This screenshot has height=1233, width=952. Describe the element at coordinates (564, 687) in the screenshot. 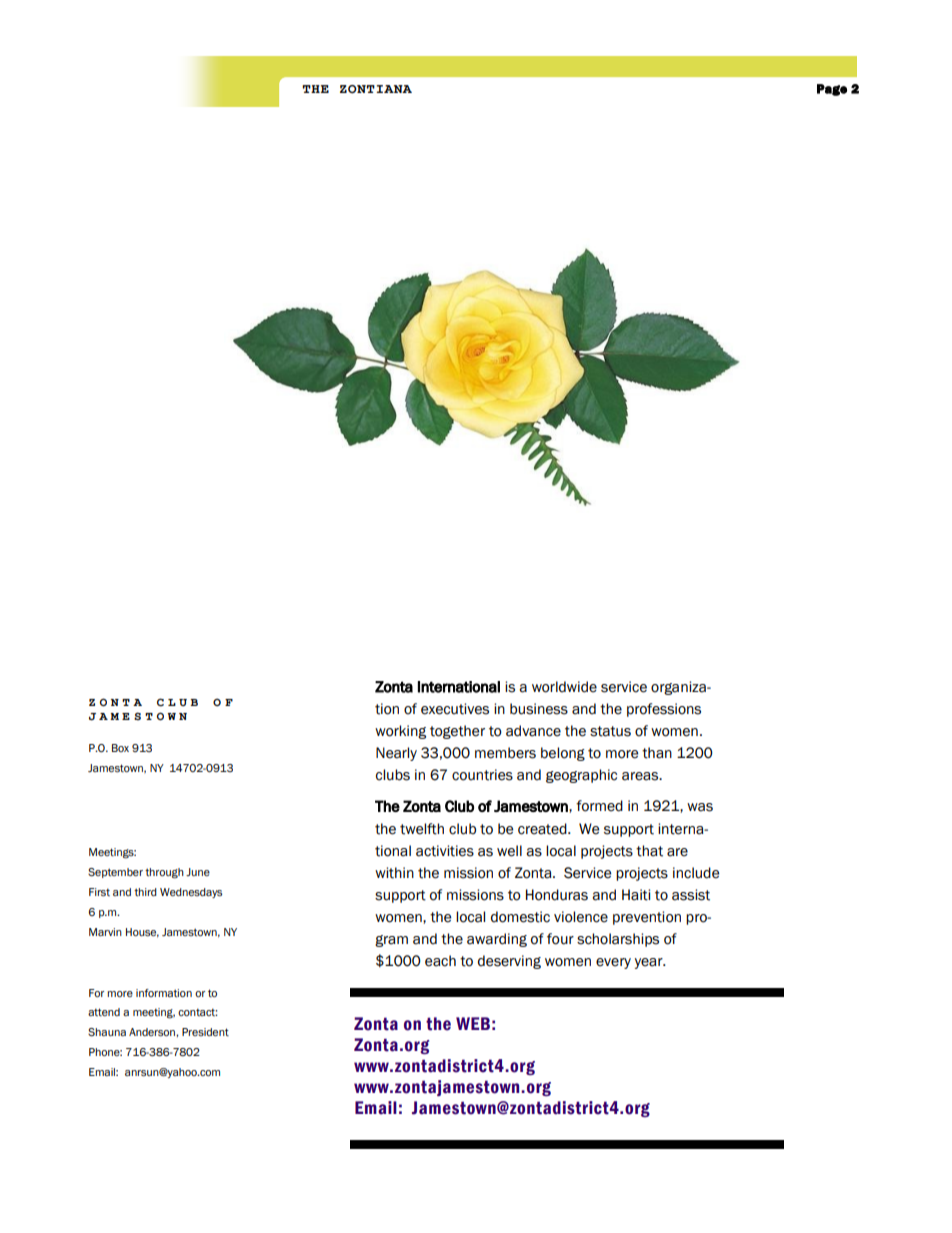

I see `worldwide` at that location.
